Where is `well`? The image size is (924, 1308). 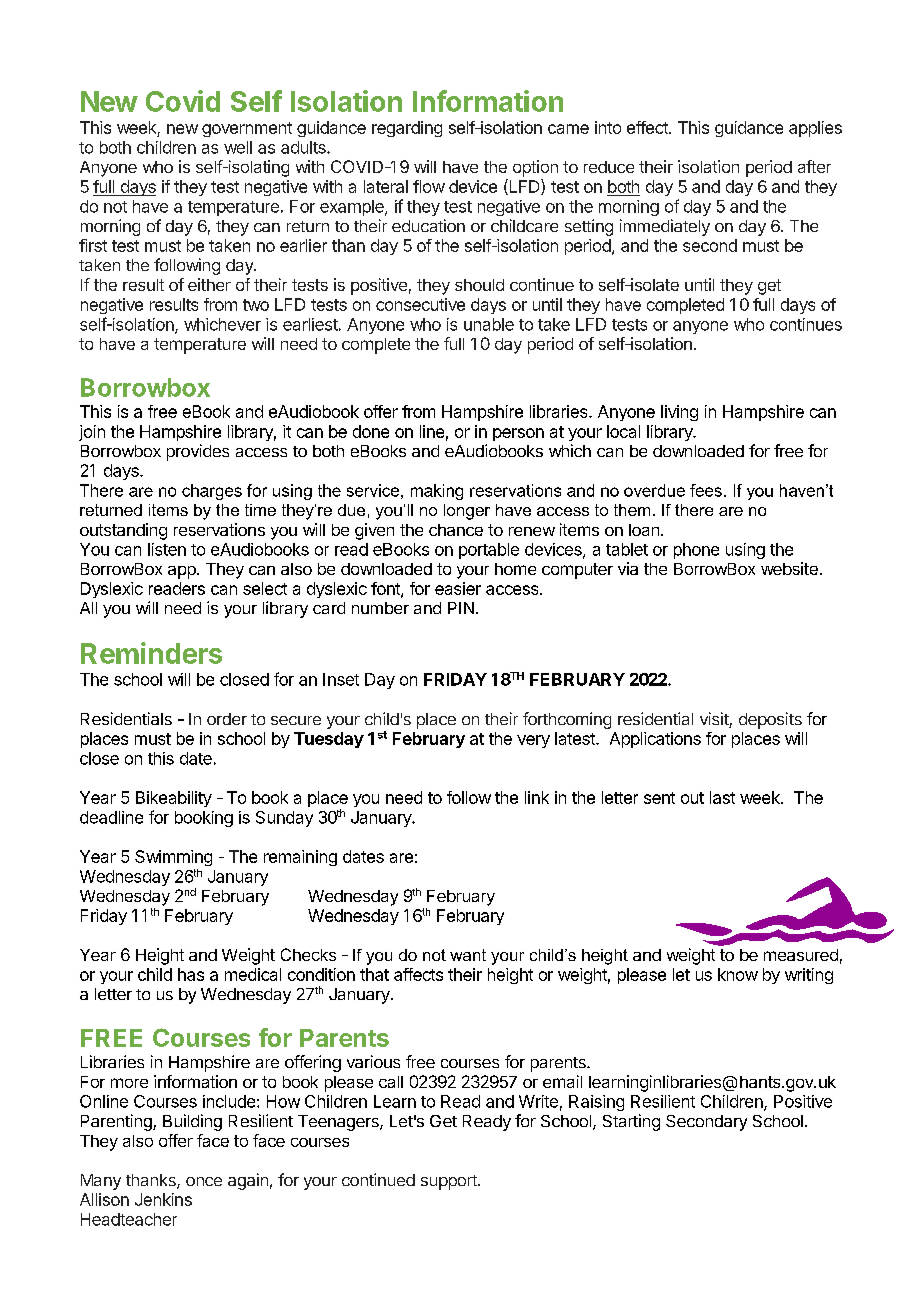
well is located at coordinates (238, 147).
